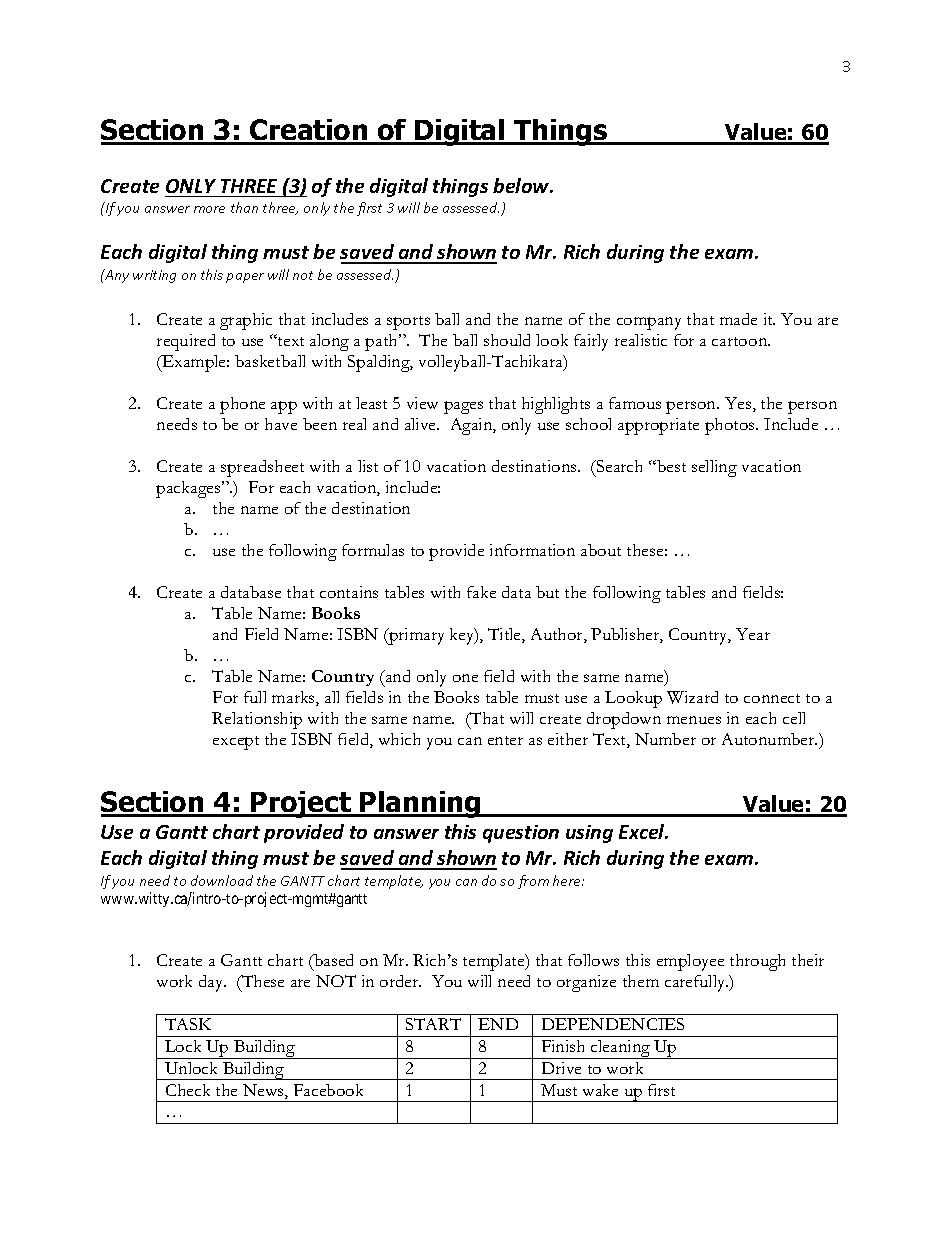 The image size is (952, 1233). What do you see at coordinates (242, 405) in the screenshot?
I see `phone` at bounding box center [242, 405].
